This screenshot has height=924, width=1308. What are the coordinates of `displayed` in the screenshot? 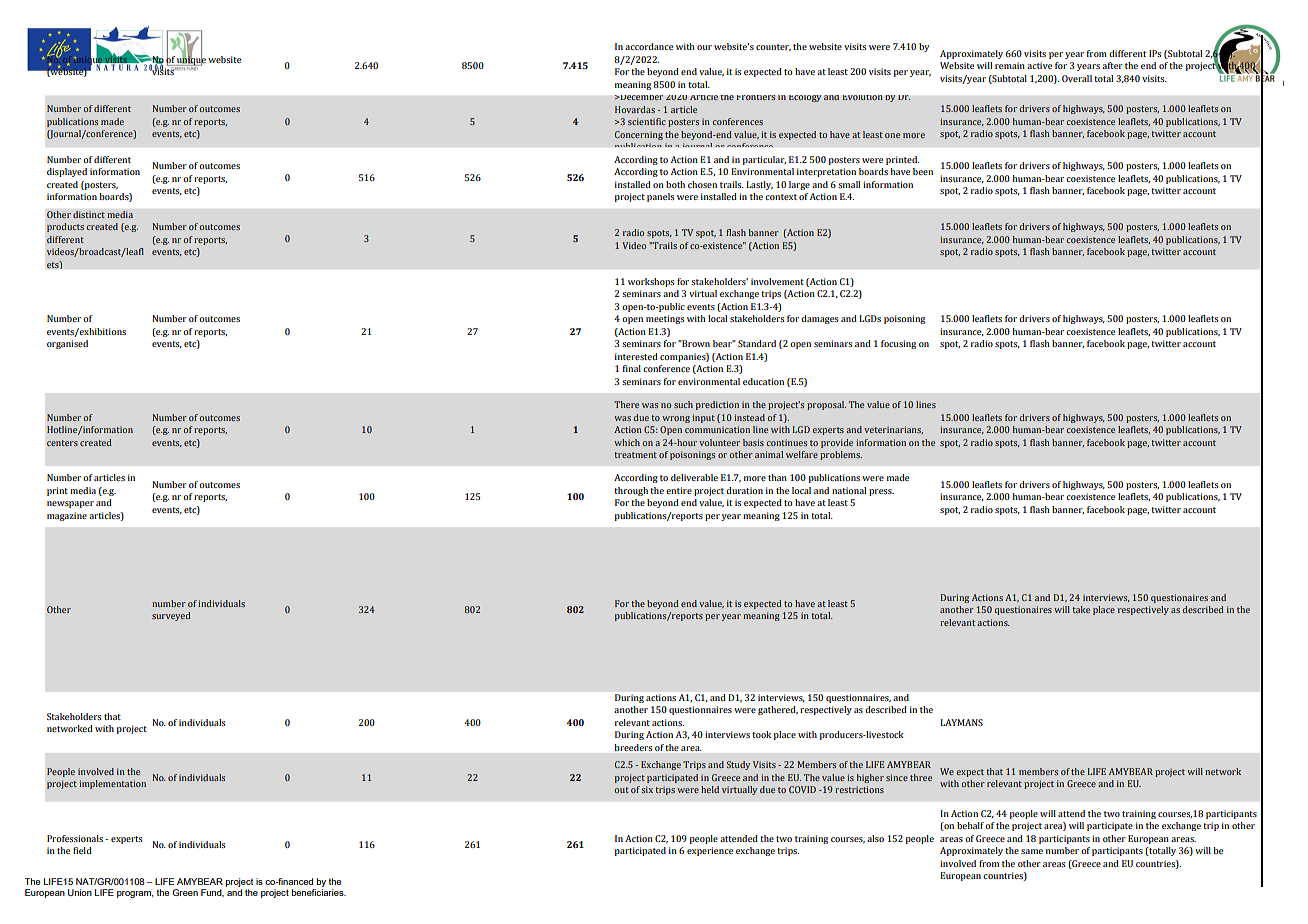 It's located at (67, 172).
